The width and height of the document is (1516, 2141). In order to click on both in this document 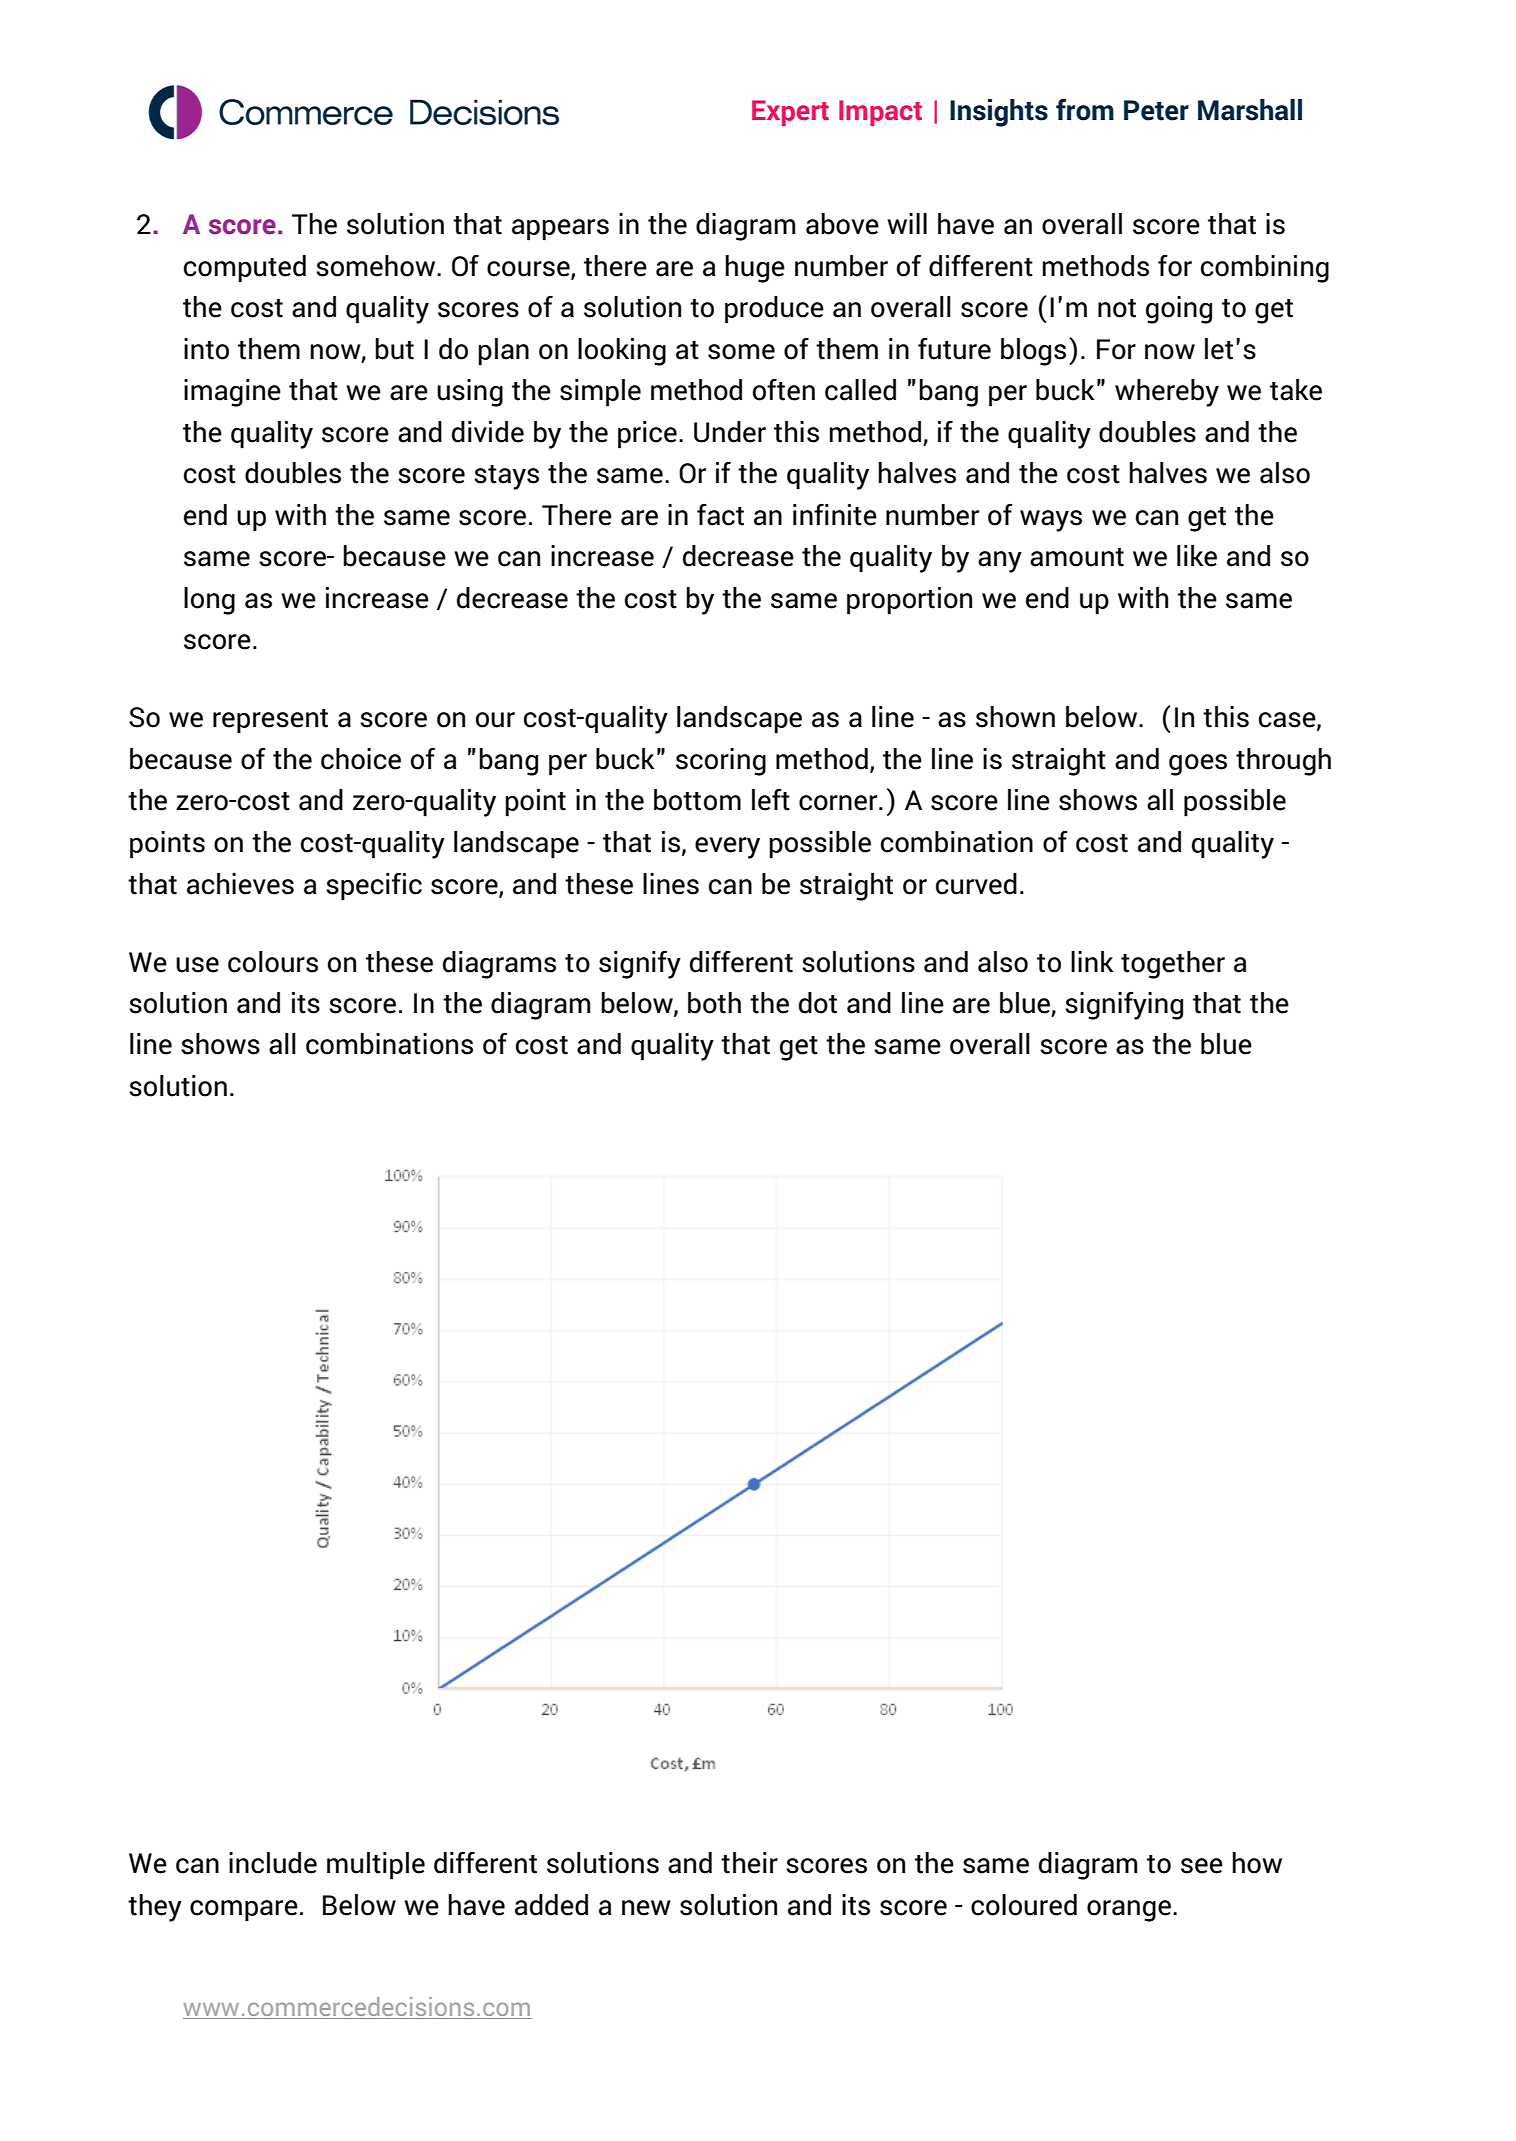, I will do `click(714, 1003)`.
